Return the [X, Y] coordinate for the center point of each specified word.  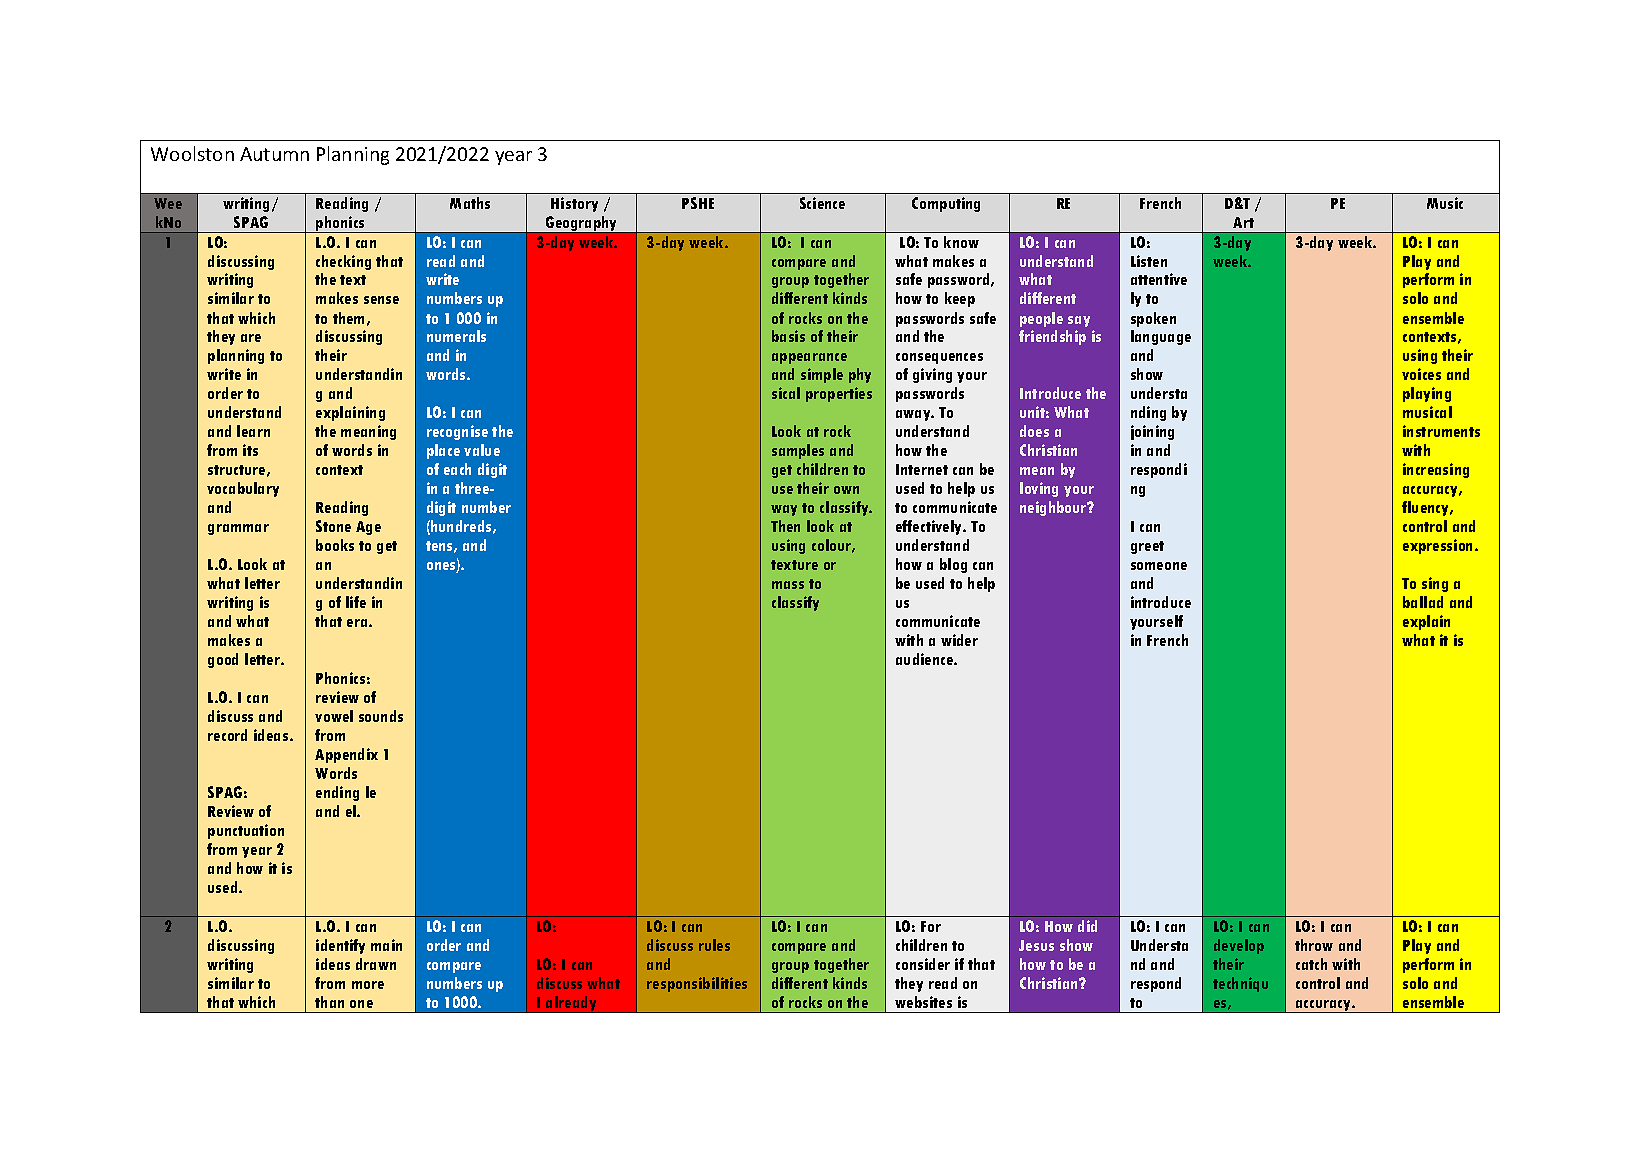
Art [1243, 222]
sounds [381, 716]
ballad [1423, 602]
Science [822, 203]
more [368, 985]
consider [923, 964]
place [443, 451]
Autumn [274, 154]
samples [798, 451]
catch [1311, 964]
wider [959, 640]
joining [1152, 432]
